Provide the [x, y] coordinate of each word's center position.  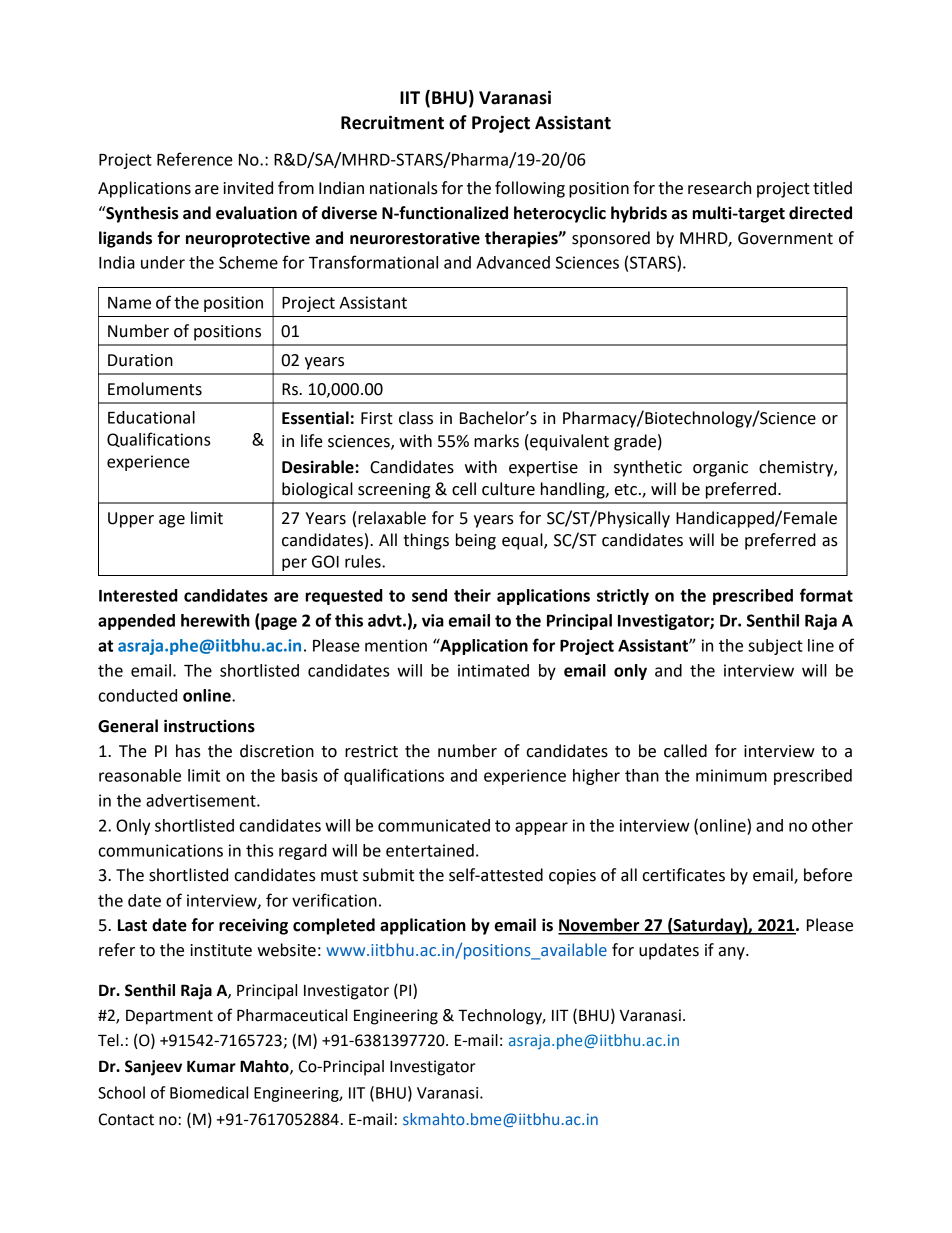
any [733, 953]
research [719, 188]
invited [248, 188]
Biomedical [209, 1092]
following [530, 189]
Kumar [211, 1066]
